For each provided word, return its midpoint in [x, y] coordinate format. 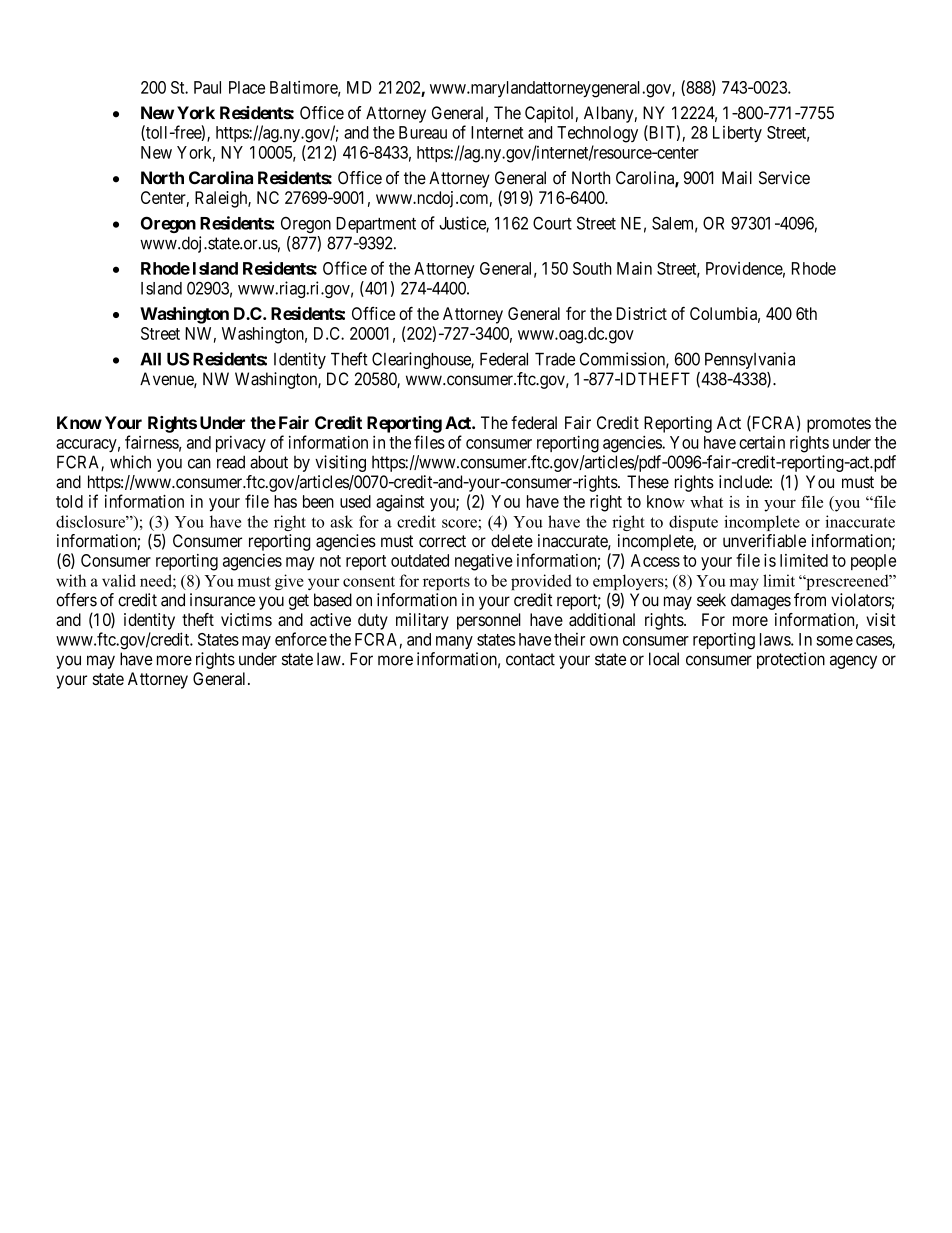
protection [791, 660]
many [454, 642]
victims [246, 619]
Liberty [737, 134]
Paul [207, 87]
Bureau [423, 132]
